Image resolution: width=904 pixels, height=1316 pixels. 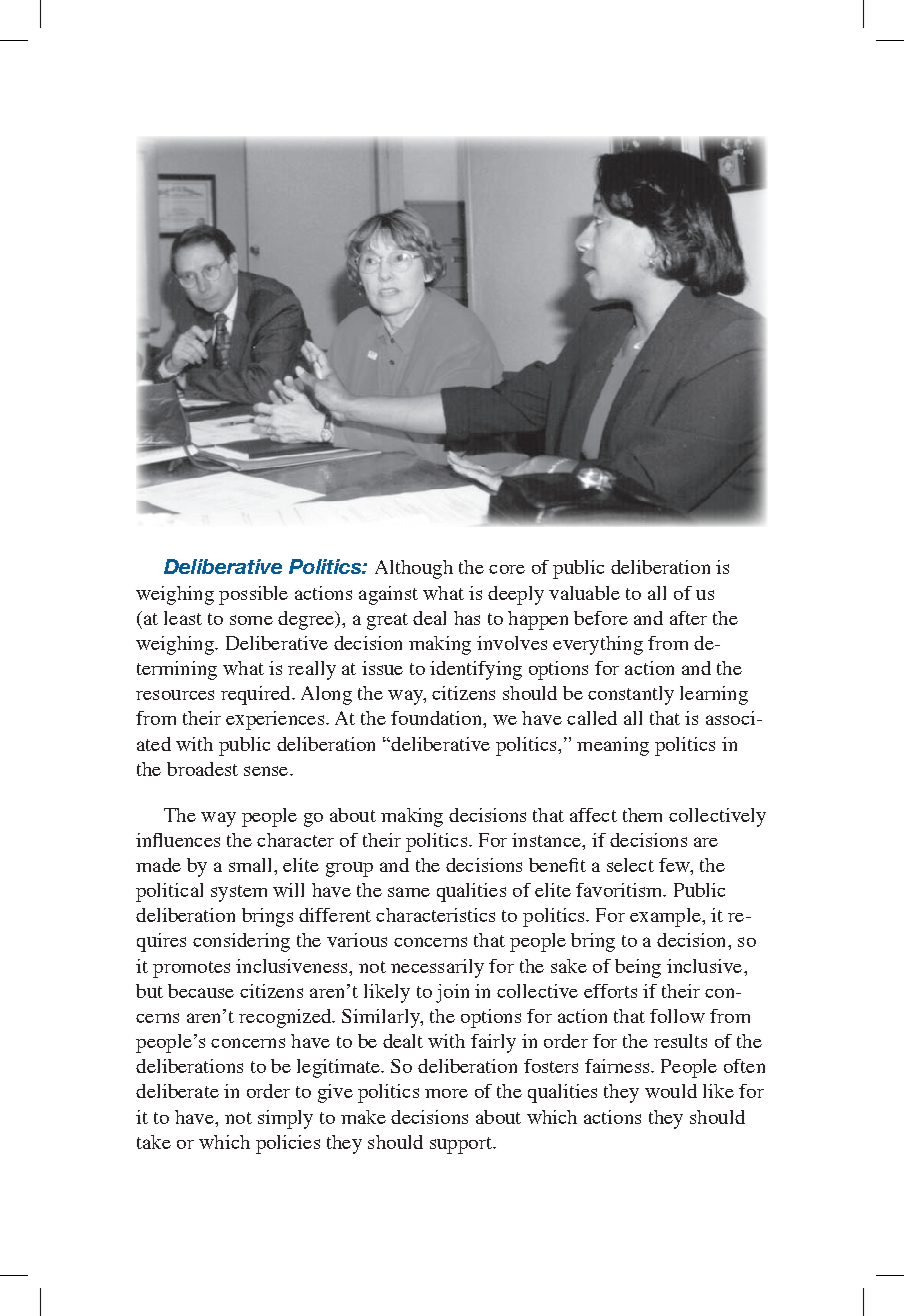 What do you see at coordinates (714, 695) in the image?
I see `learning` at bounding box center [714, 695].
